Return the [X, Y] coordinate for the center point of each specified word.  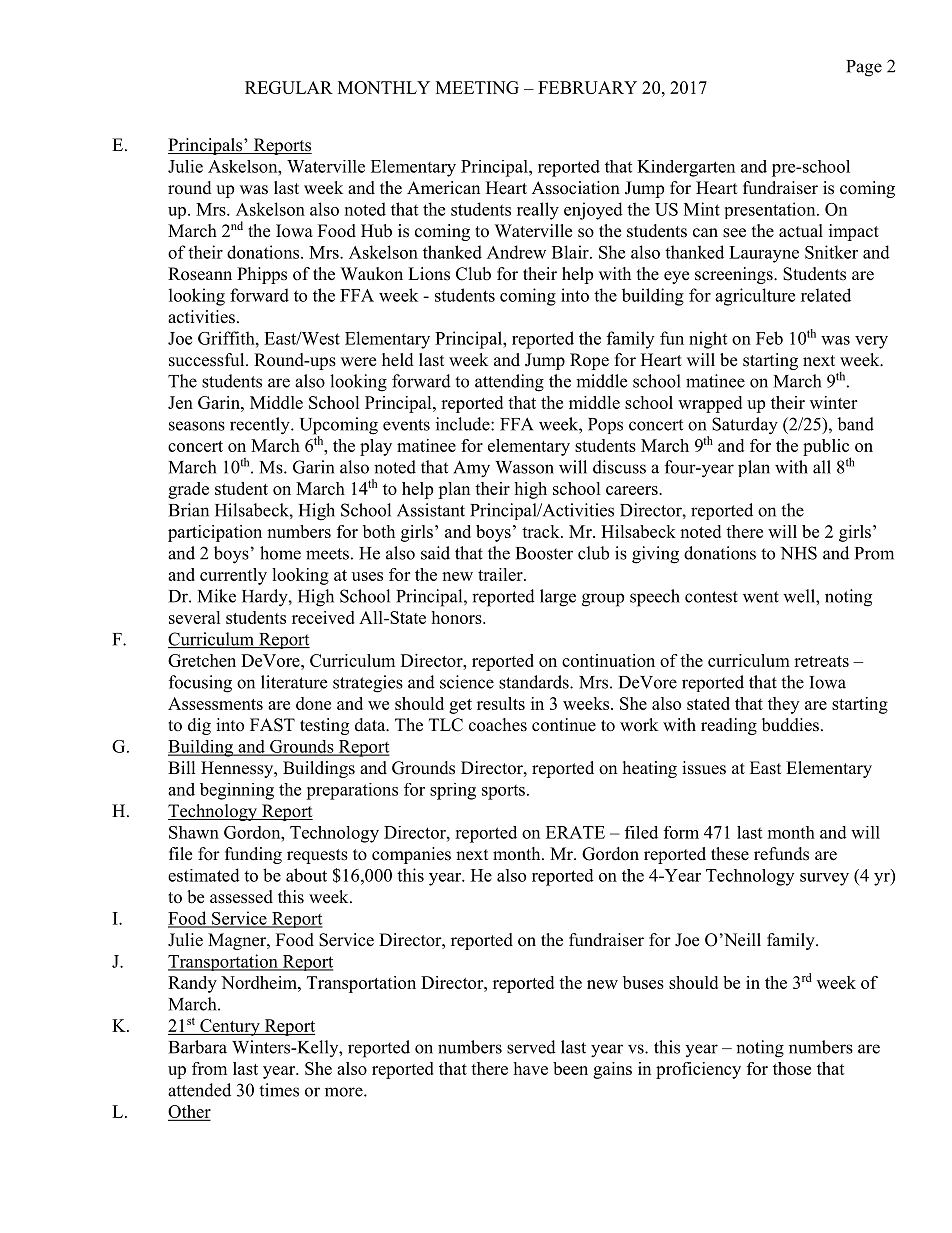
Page [864, 68]
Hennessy [238, 769]
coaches [498, 725]
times [279, 1090]
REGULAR [289, 87]
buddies [790, 725]
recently [261, 426]
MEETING [477, 87]
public [827, 448]
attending [509, 383]
